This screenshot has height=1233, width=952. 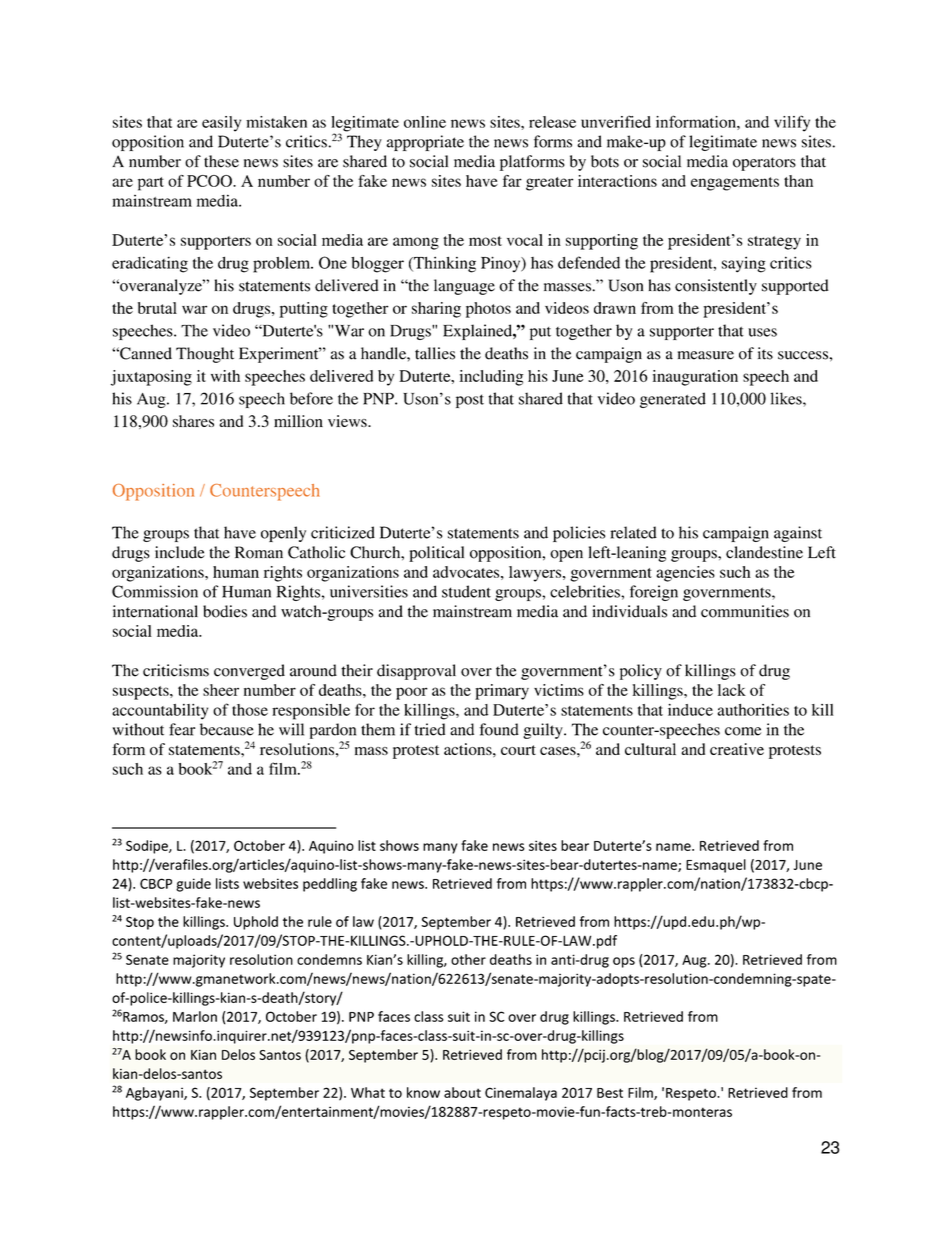 What do you see at coordinates (737, 749) in the screenshot?
I see `creative` at bounding box center [737, 749].
